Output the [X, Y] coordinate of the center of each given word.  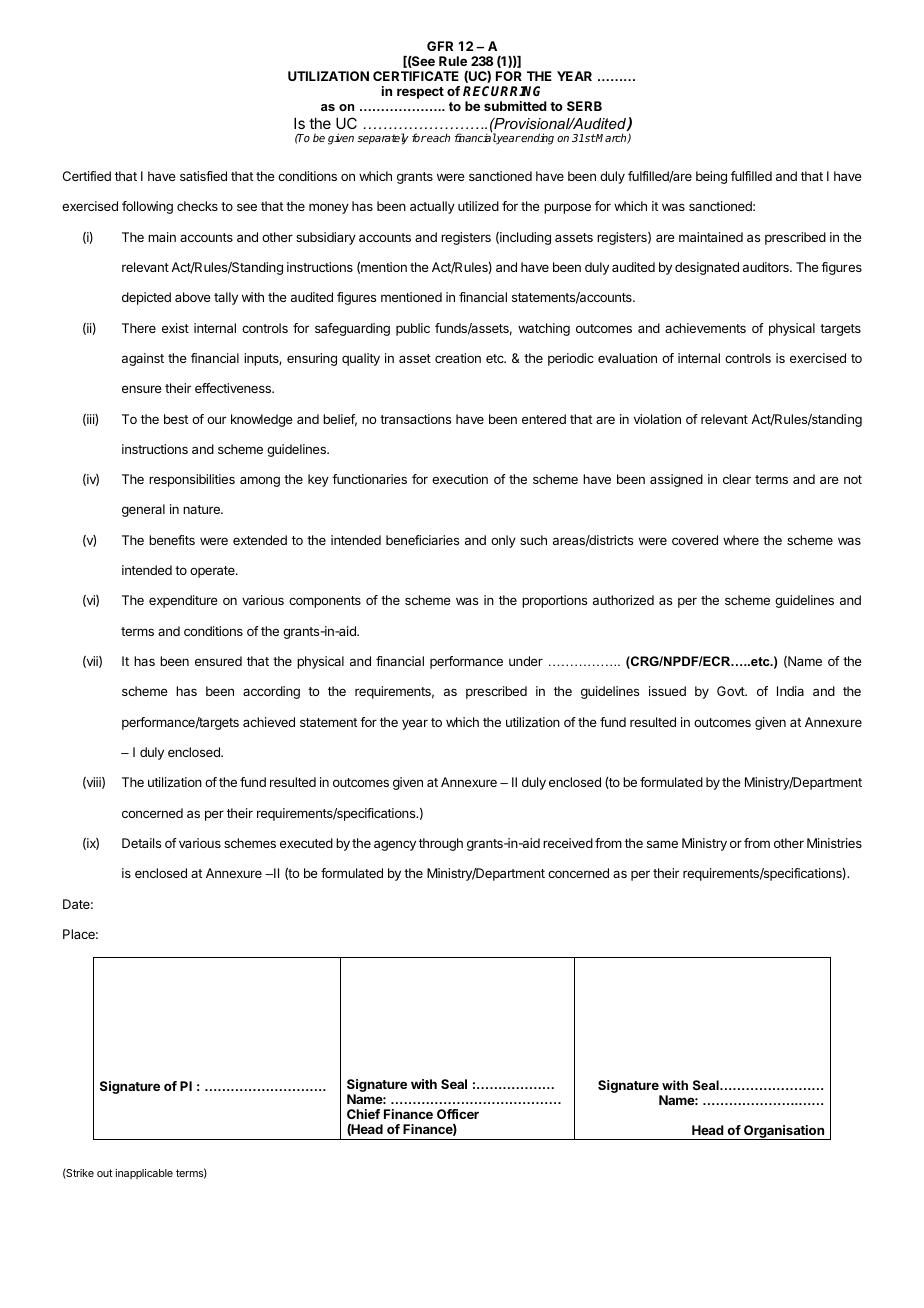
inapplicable [144, 1174]
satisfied [203, 176]
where [741, 540]
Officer [458, 1114]
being [711, 177]
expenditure [183, 601]
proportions [554, 601]
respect [420, 93]
